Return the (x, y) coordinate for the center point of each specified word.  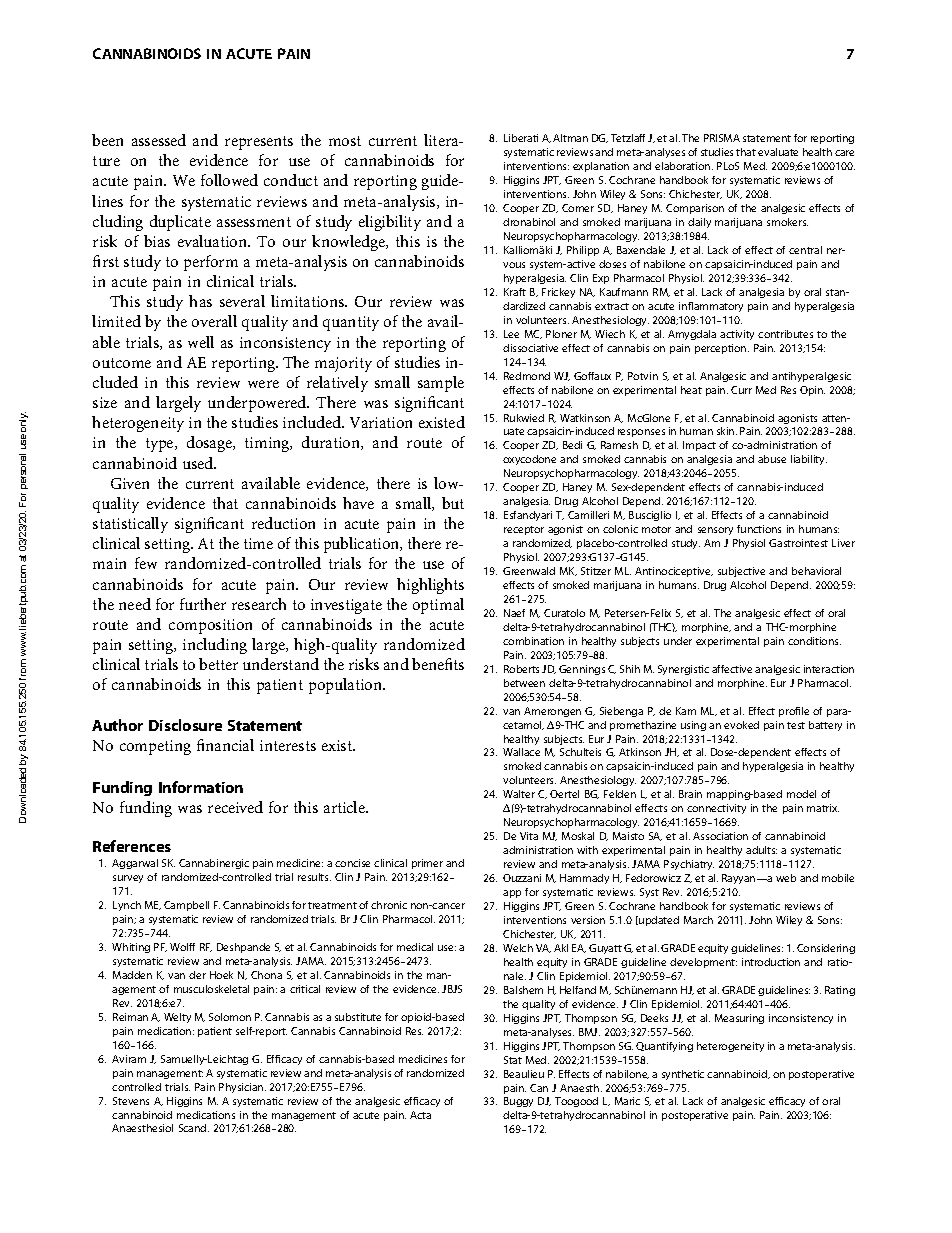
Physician (242, 1088)
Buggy (518, 1102)
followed (229, 180)
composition (210, 626)
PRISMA (722, 138)
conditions (814, 641)
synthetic (683, 1075)
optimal (438, 606)
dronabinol (529, 222)
